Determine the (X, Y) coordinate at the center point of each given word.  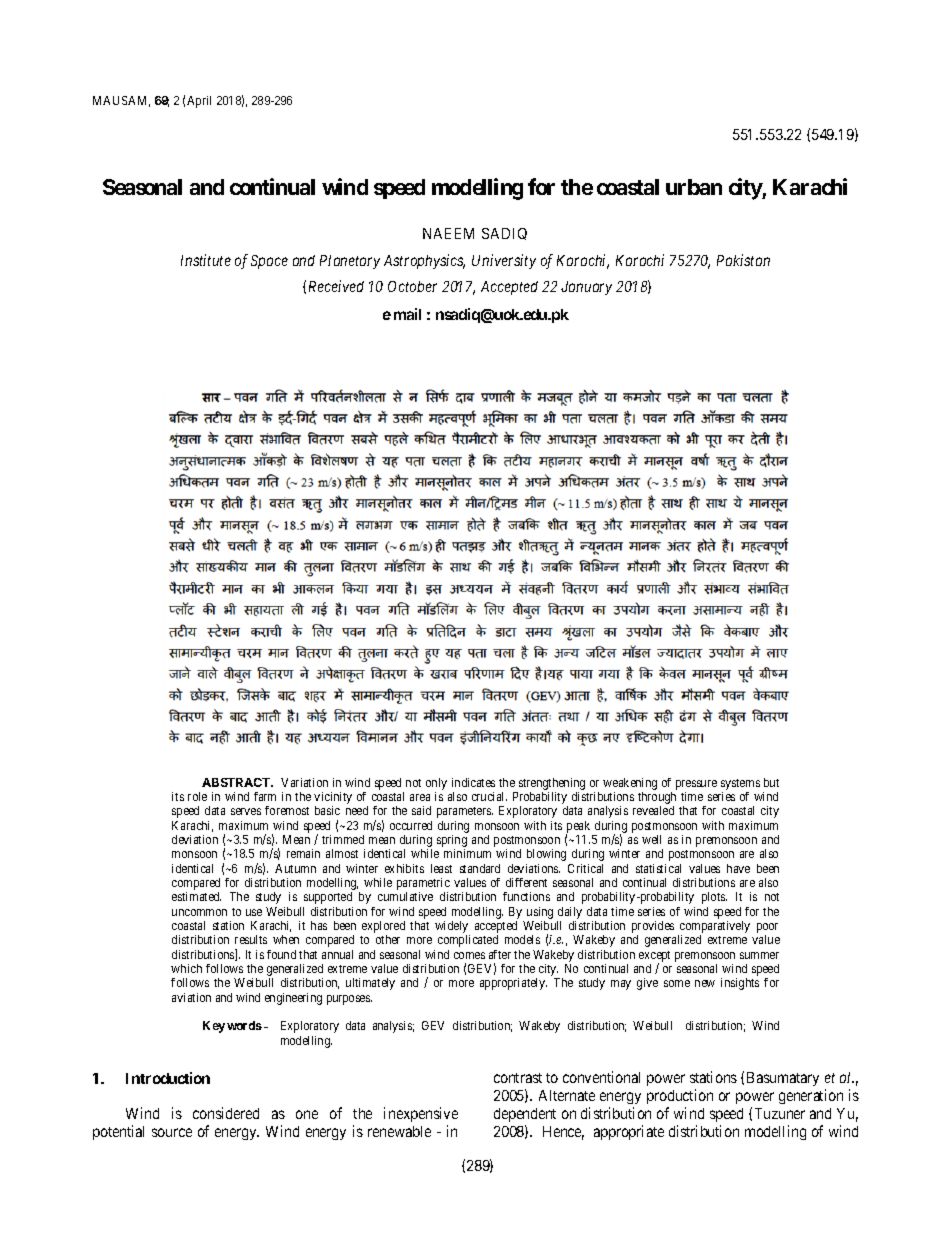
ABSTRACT (237, 782)
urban (694, 187)
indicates (473, 782)
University (504, 261)
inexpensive (421, 1114)
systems (740, 786)
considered (226, 1113)
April (199, 102)
